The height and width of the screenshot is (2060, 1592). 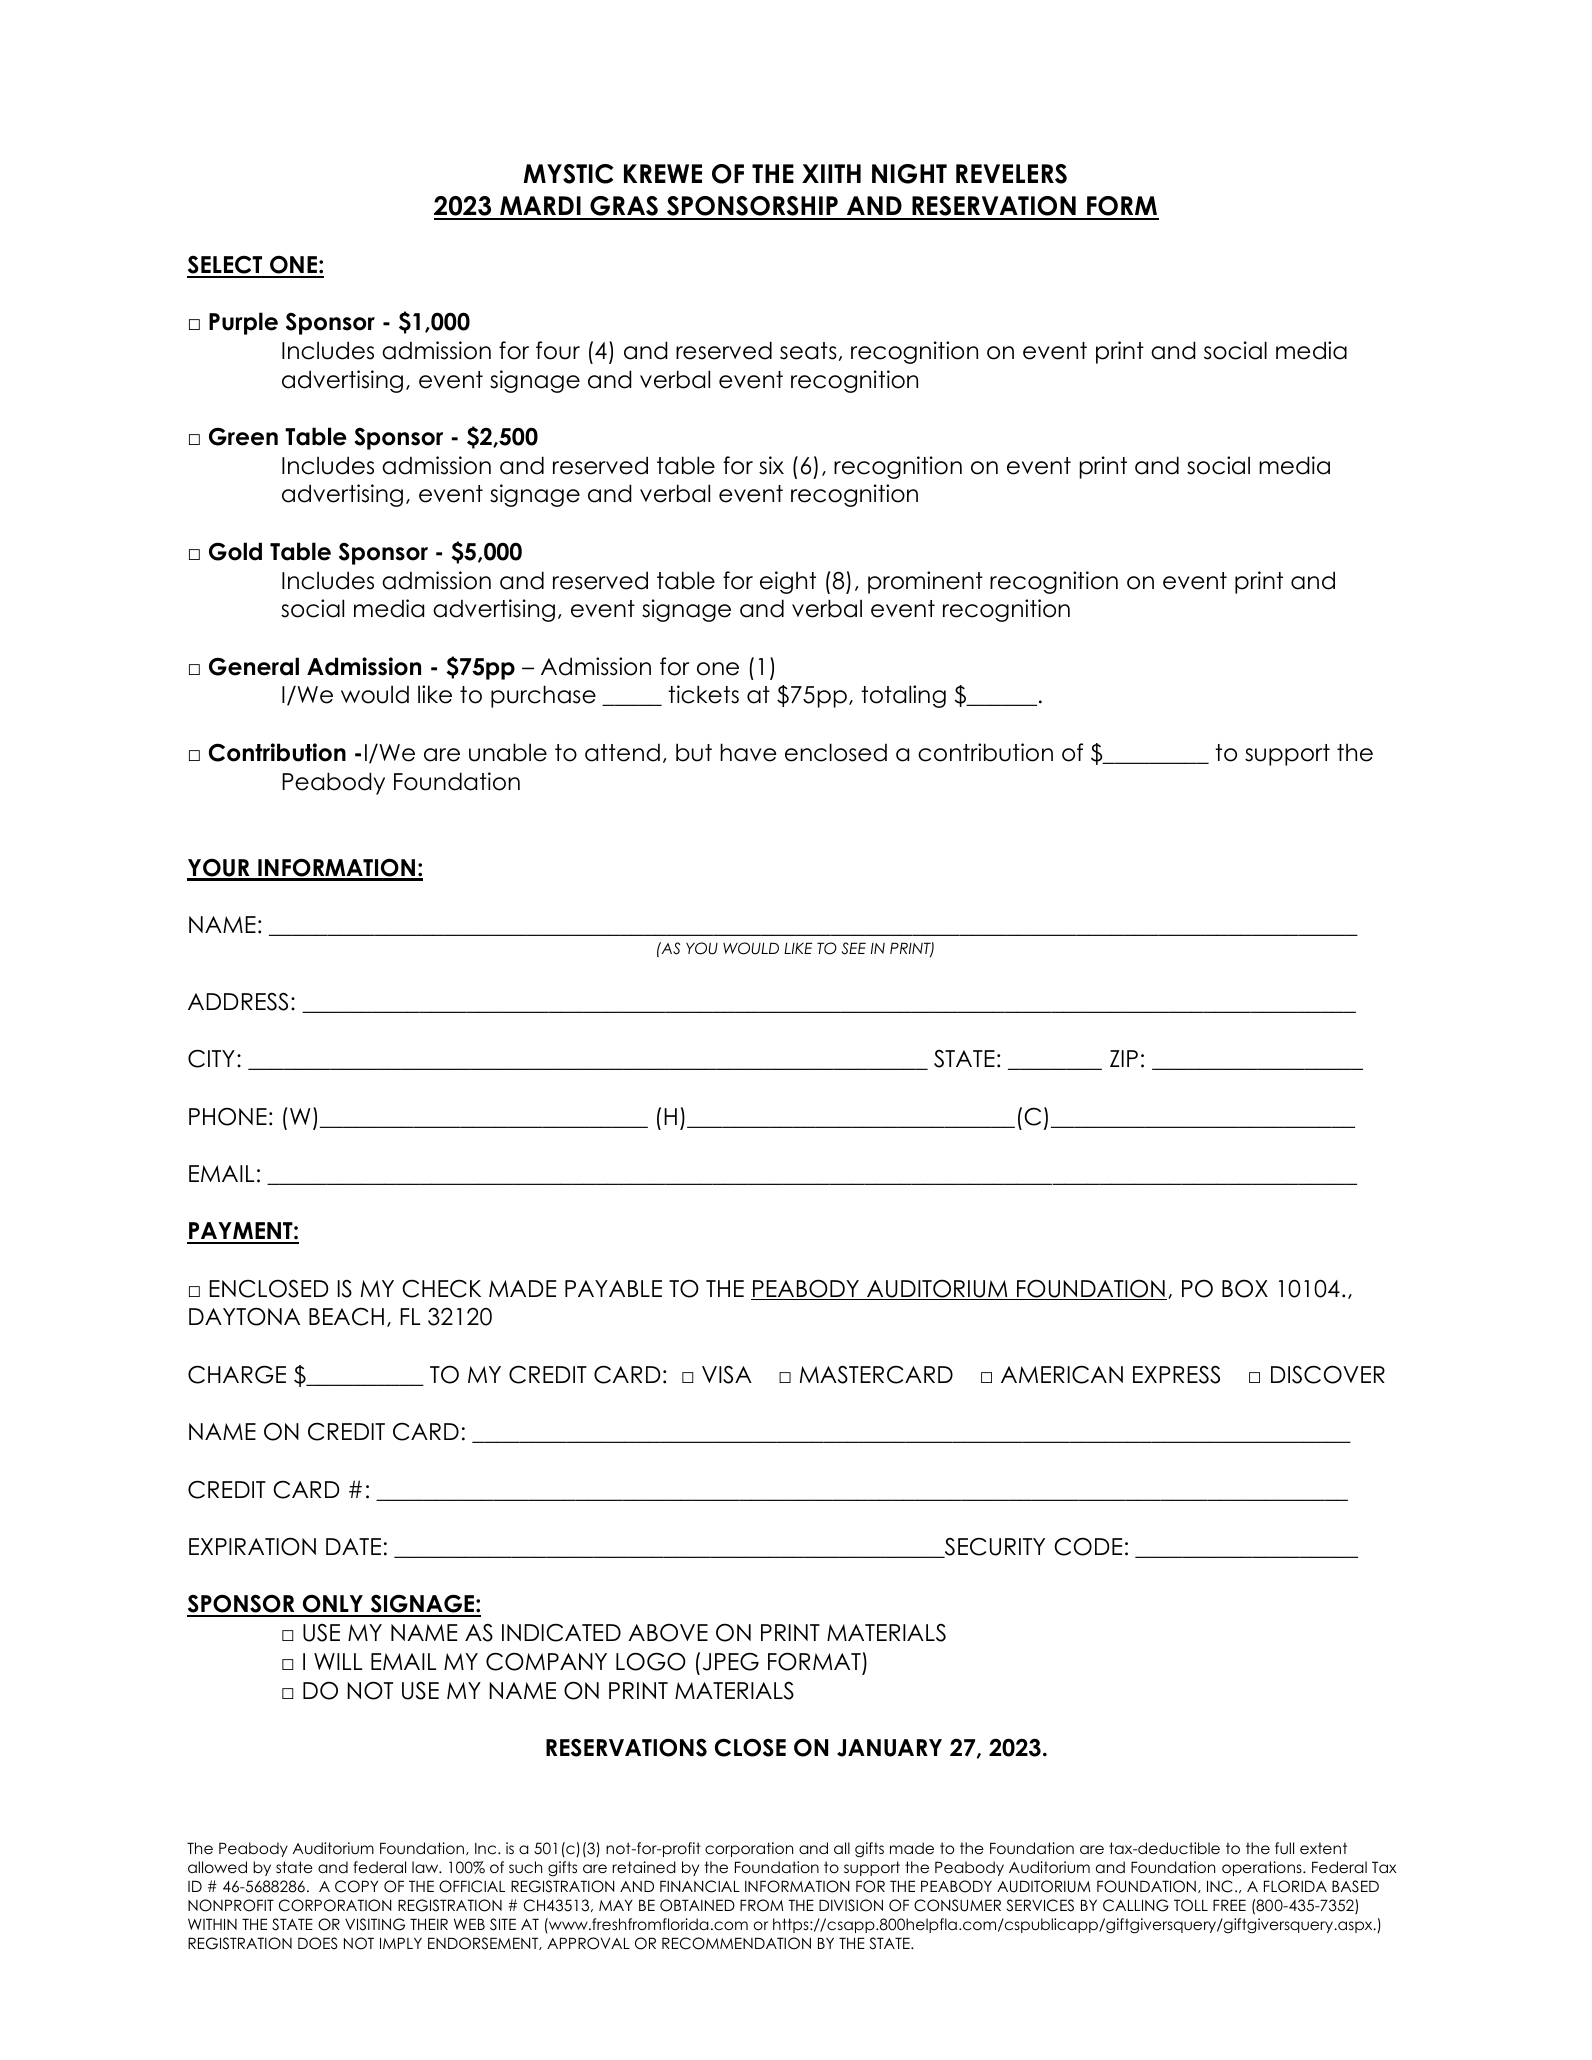 What do you see at coordinates (1245, 1288) in the screenshot?
I see `BOX` at bounding box center [1245, 1288].
